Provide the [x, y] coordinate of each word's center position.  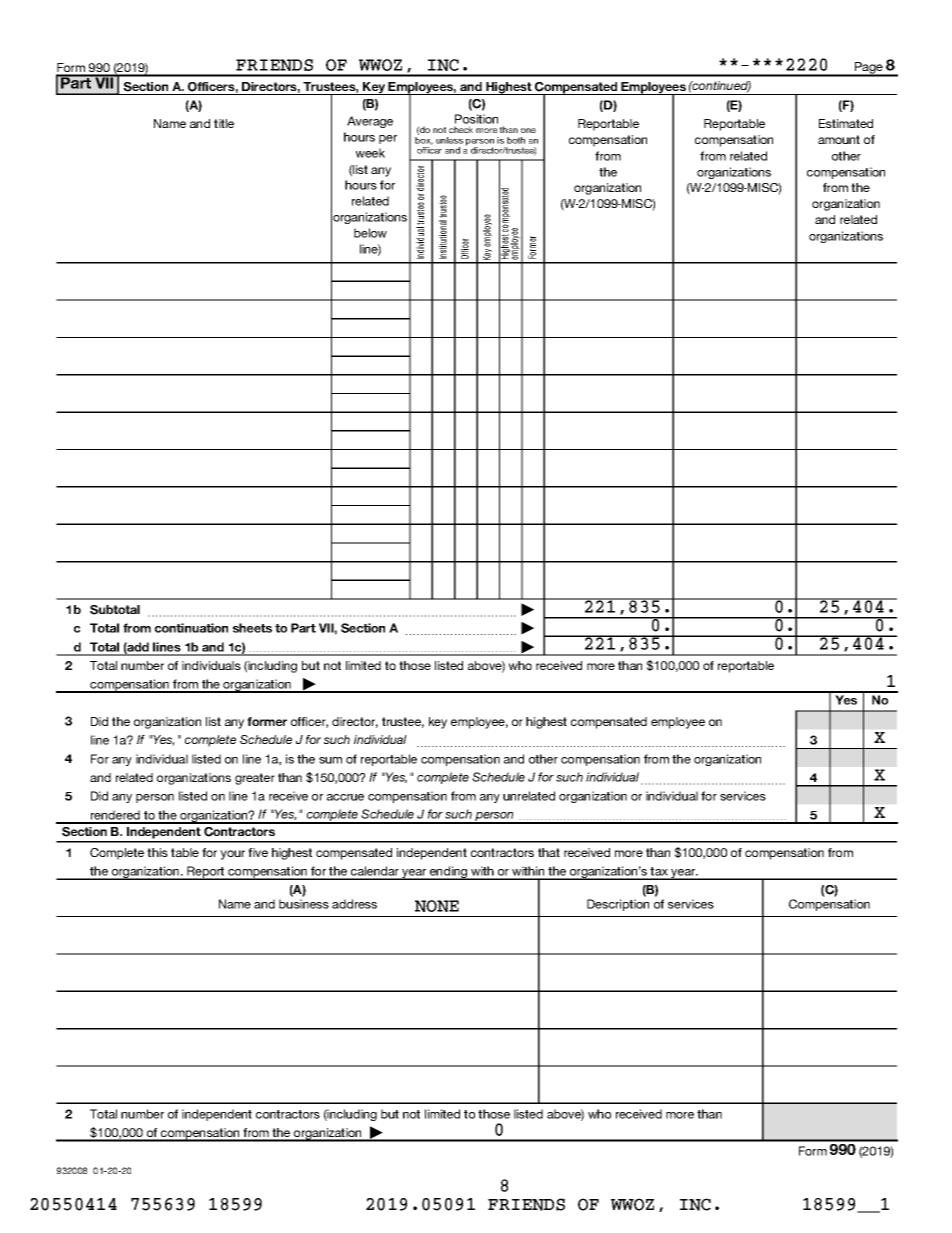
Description [618, 905]
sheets [252, 628]
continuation [191, 628]
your [232, 855]
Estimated [846, 123]
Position [476, 119]
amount [839, 139]
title [224, 123]
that [549, 852]
